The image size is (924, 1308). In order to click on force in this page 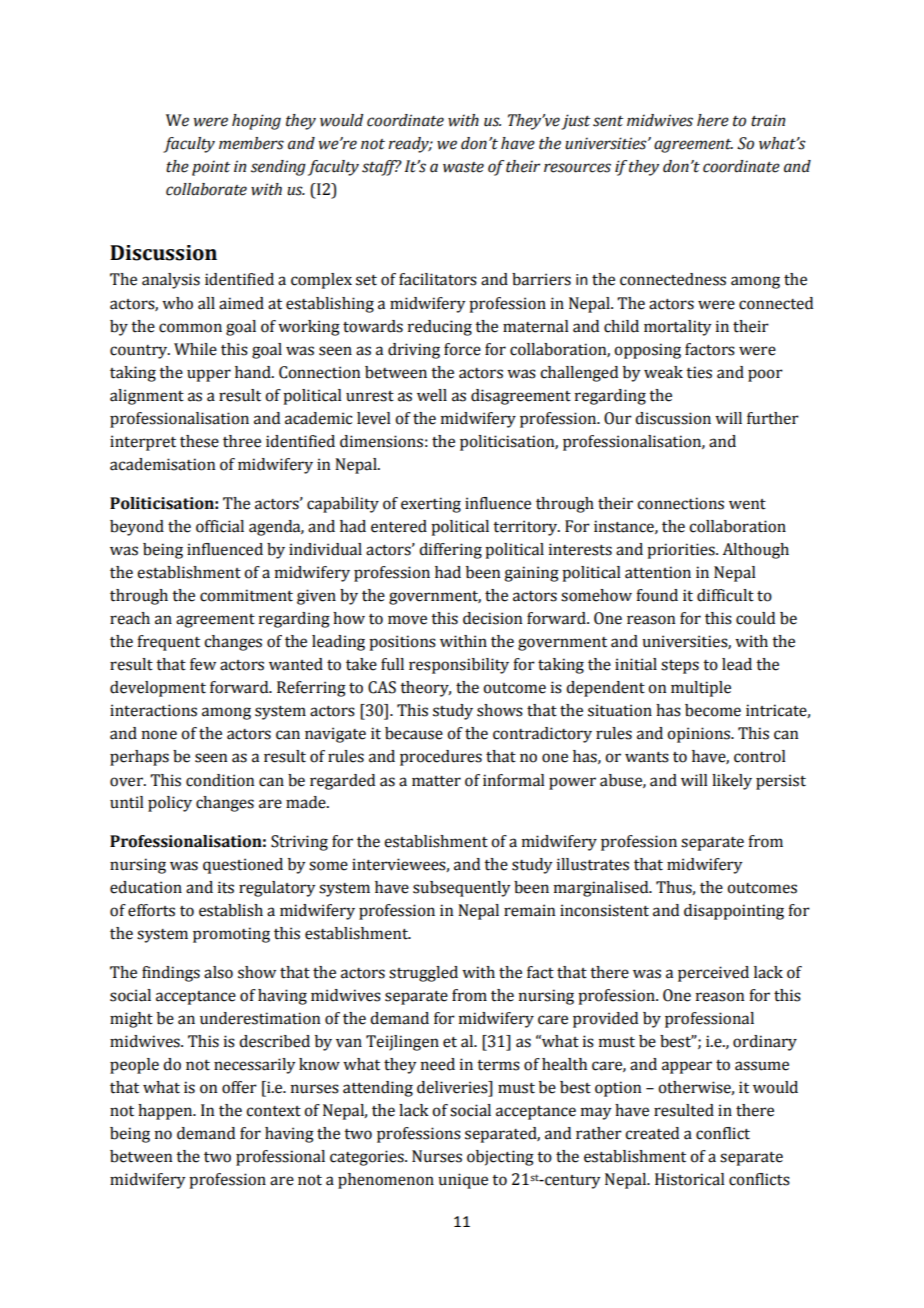, I will do `click(462, 349)`.
